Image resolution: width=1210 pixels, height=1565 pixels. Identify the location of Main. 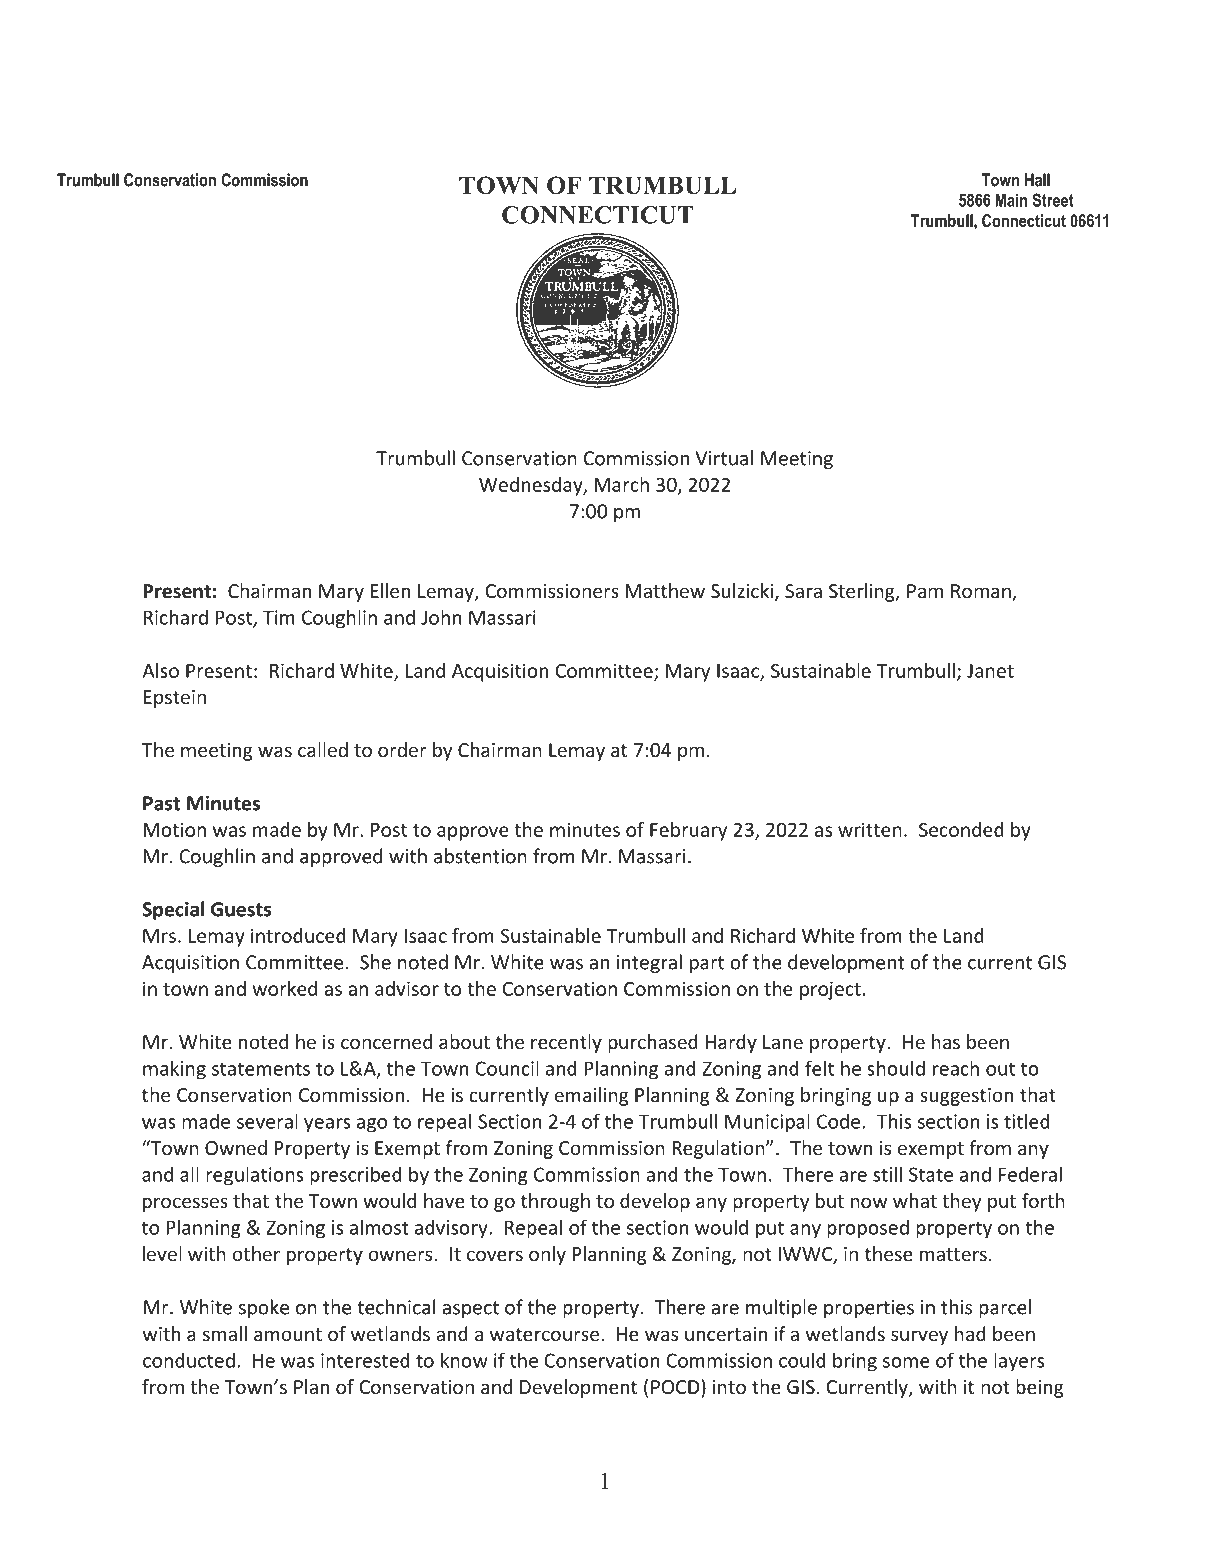
(1011, 200).
